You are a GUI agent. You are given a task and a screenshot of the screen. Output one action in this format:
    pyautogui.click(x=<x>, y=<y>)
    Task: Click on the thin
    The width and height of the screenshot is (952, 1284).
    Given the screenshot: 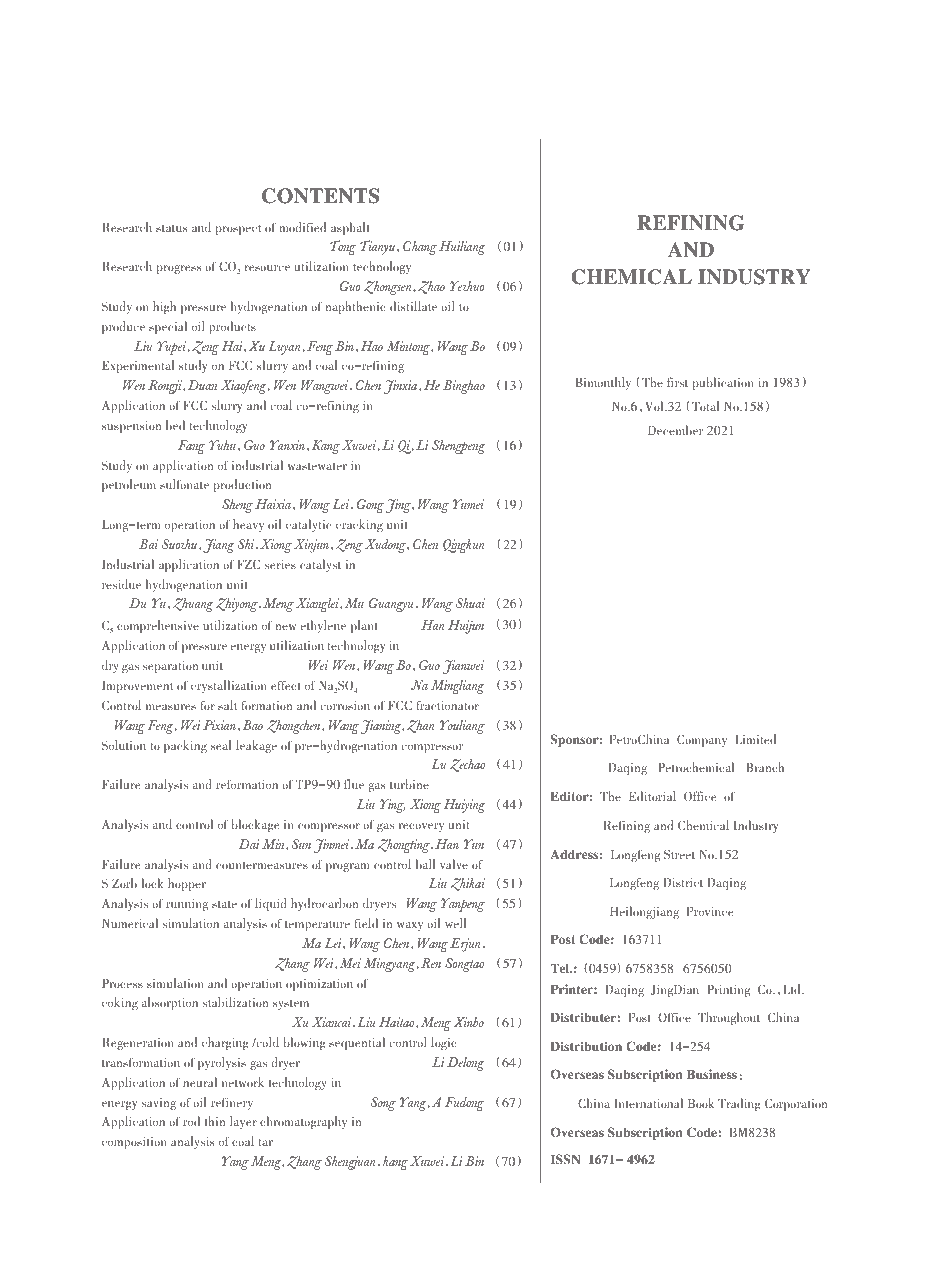 What is the action you would take?
    pyautogui.click(x=215, y=1121)
